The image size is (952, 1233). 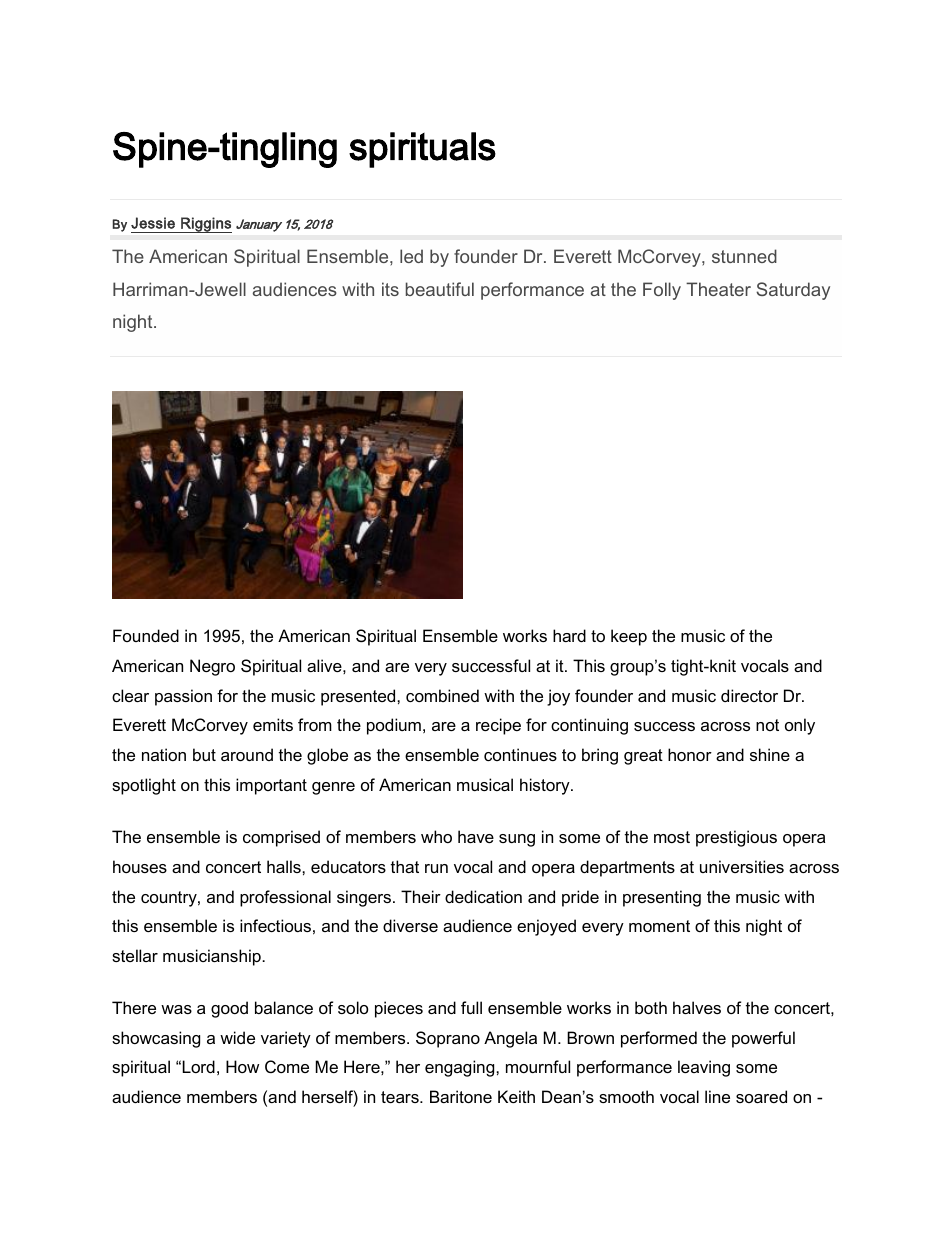 I want to click on engaging, so click(x=461, y=1068).
